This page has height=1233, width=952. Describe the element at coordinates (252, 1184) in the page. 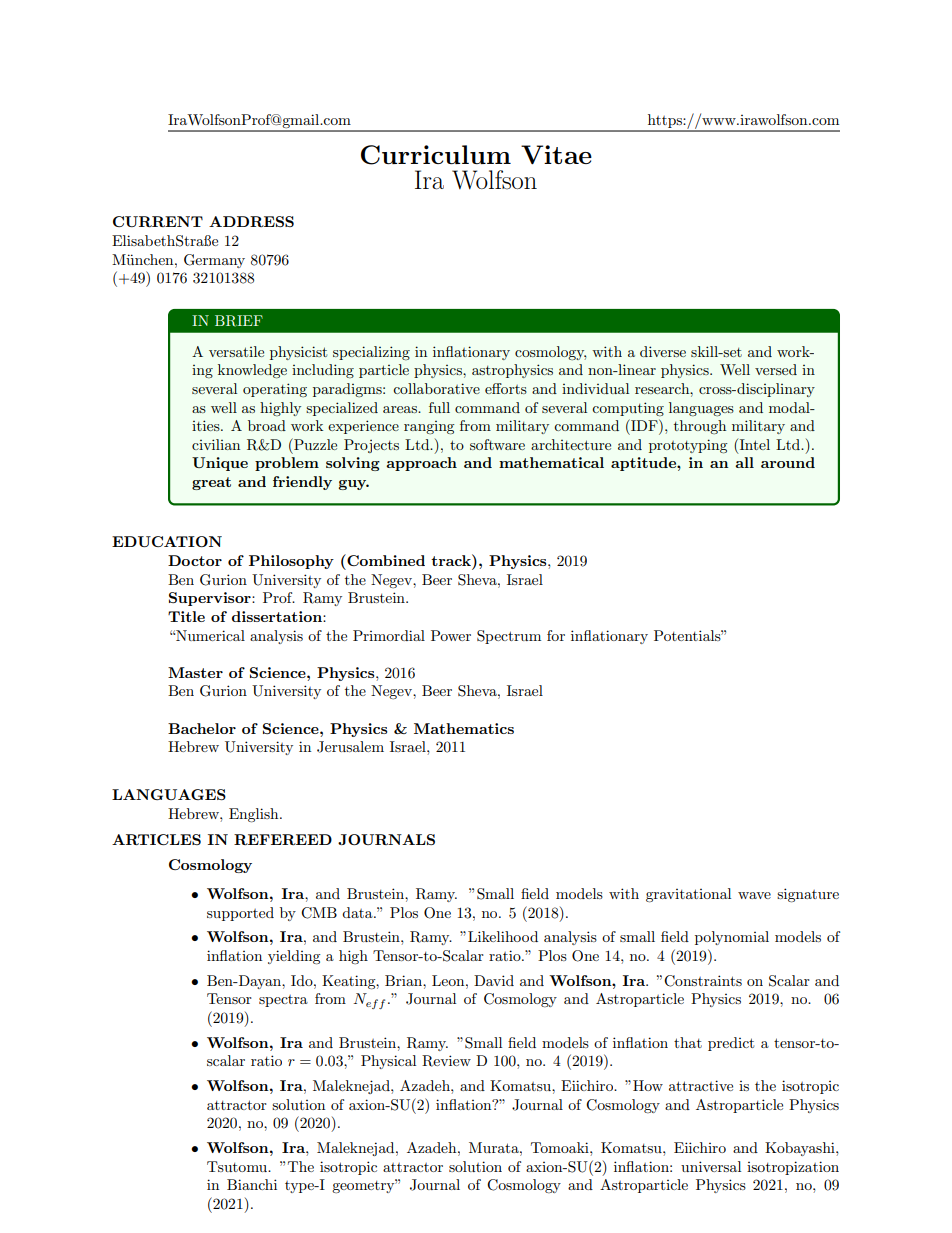

I see `Bianchi` at that location.
